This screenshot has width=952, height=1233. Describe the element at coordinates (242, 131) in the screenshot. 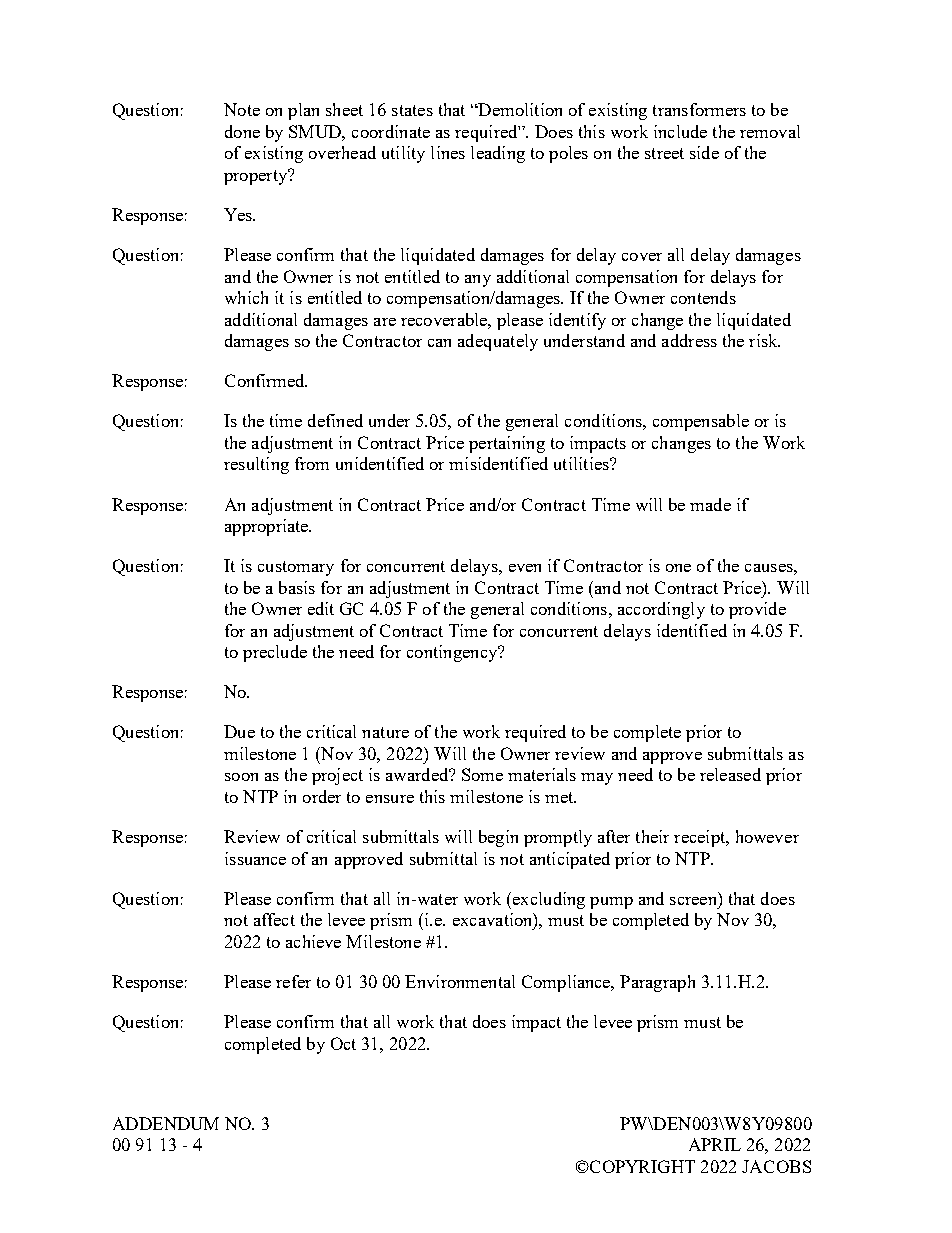

I see `done` at that location.
